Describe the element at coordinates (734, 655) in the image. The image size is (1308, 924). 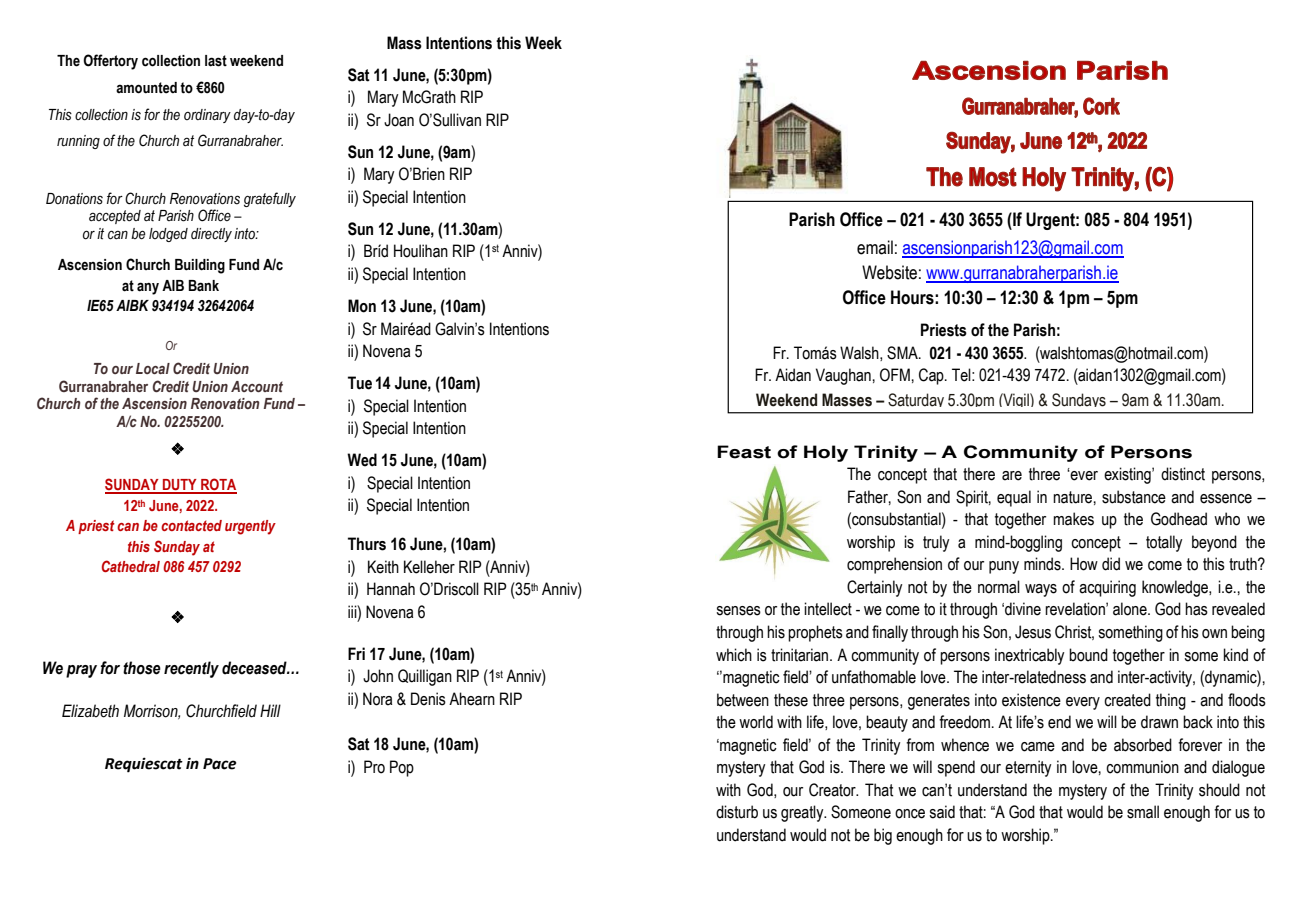
I see `which` at that location.
